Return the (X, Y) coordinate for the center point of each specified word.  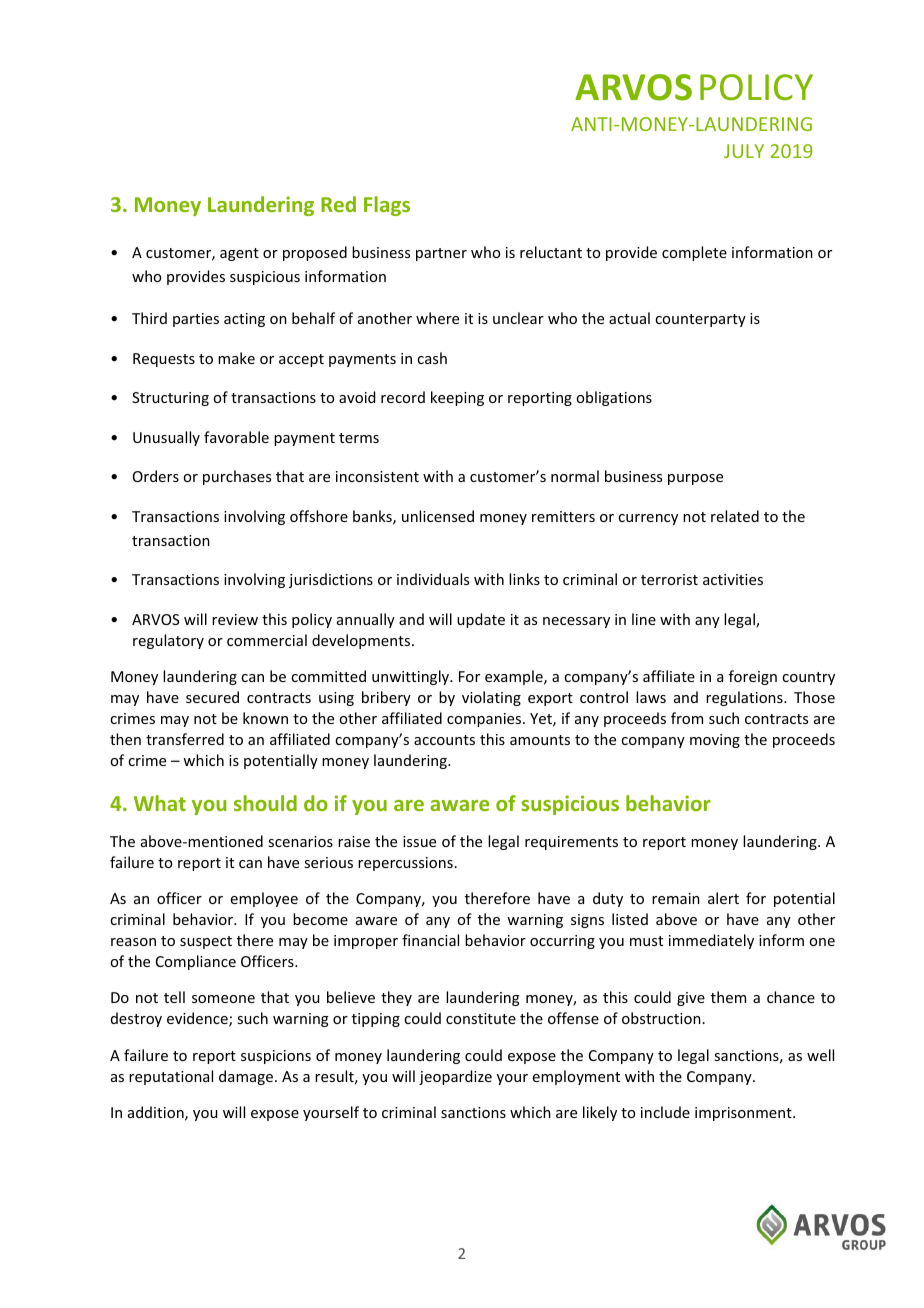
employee (264, 899)
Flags (387, 206)
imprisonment (744, 1114)
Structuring (170, 399)
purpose (695, 479)
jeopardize (455, 1077)
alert (723, 898)
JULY (744, 151)
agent (239, 254)
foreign (753, 677)
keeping (457, 398)
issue (419, 841)
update (481, 620)
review (235, 619)
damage (246, 1077)
